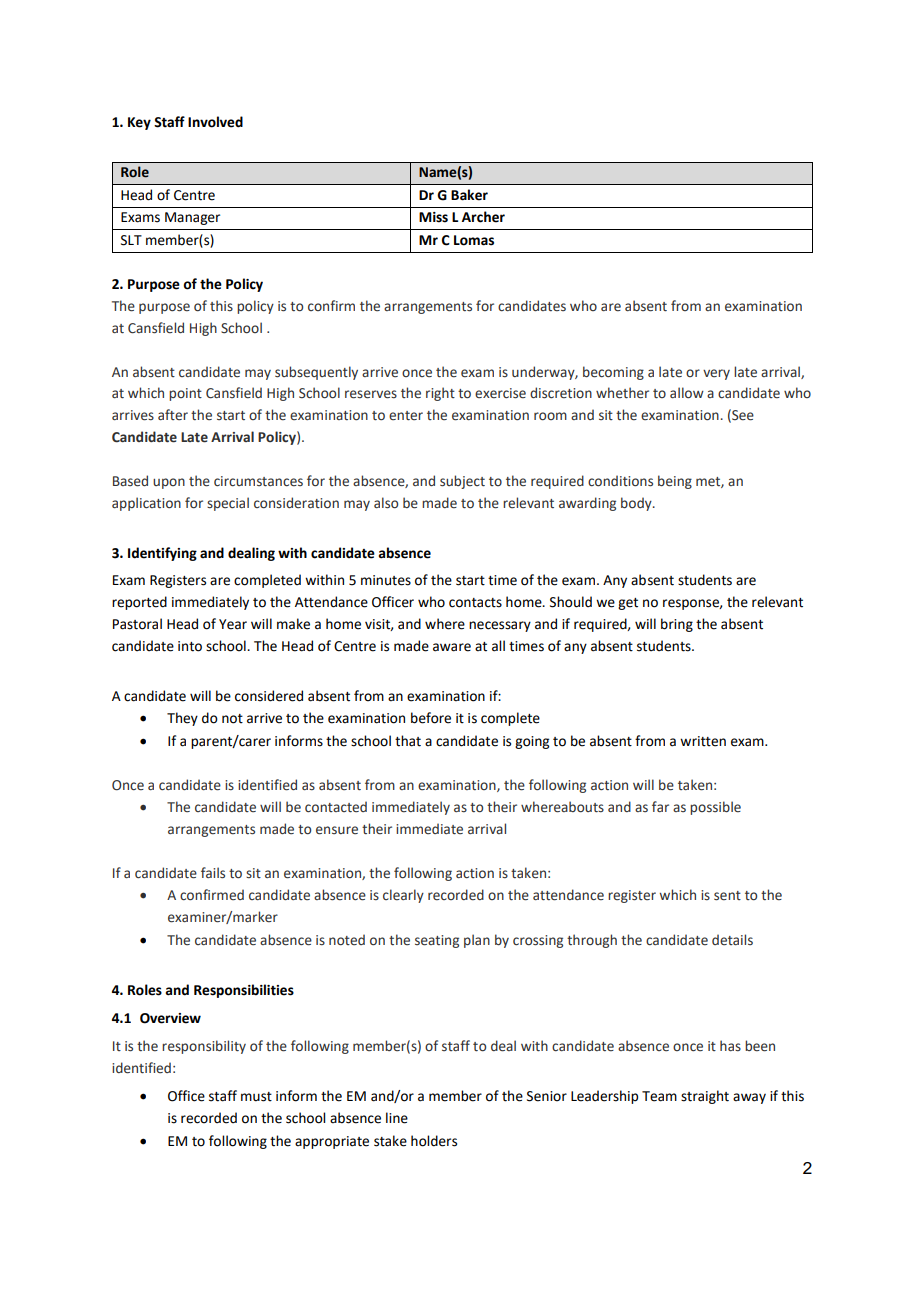 The width and height of the screenshot is (924, 1308). I want to click on Baker, so click(469, 195).
